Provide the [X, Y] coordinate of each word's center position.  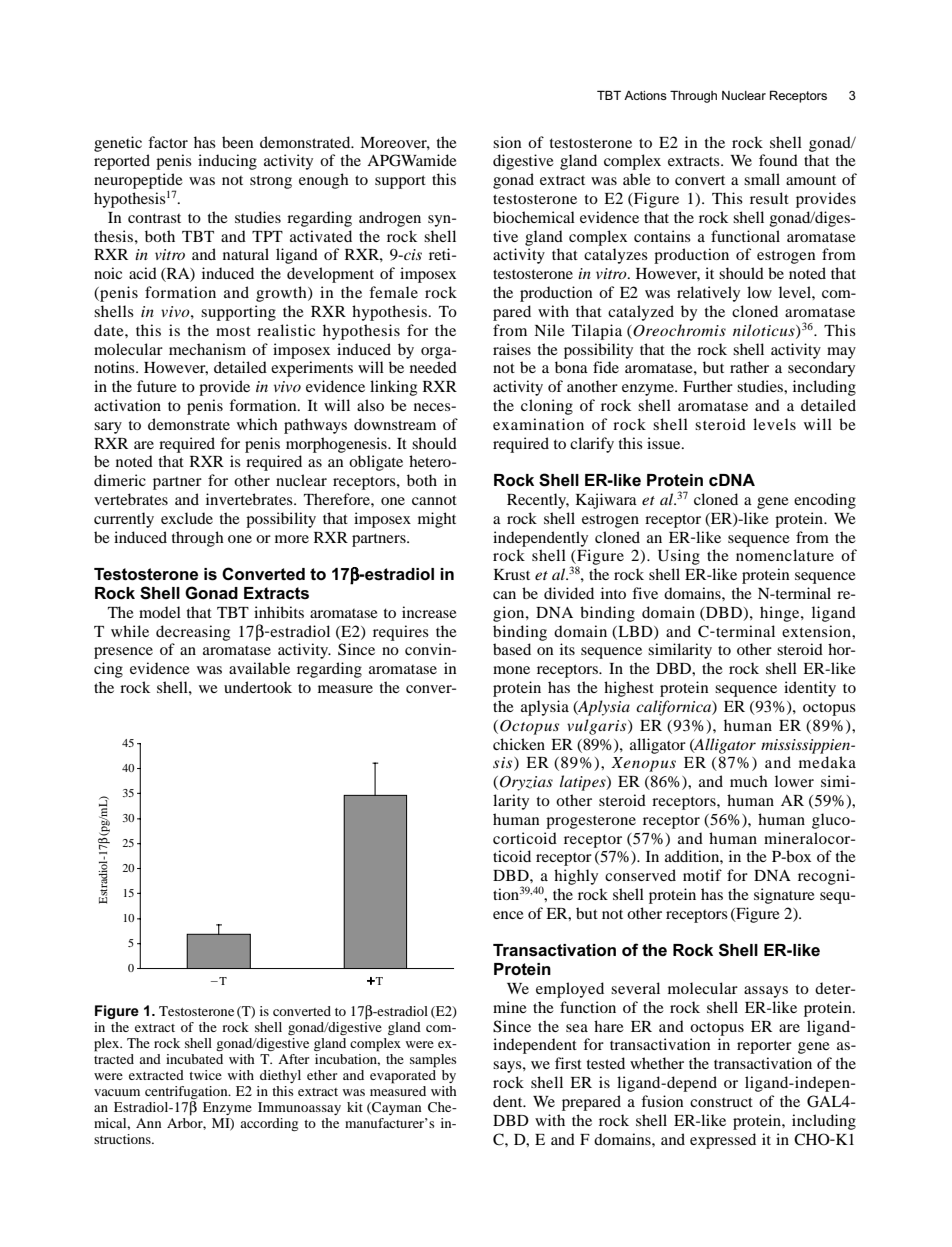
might [437, 520]
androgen [390, 219]
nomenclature [785, 555]
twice [205, 1075]
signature [784, 896]
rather [749, 367]
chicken [519, 744]
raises [512, 349]
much [749, 781]
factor [168, 142]
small [762, 179]
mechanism [207, 349]
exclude [187, 518]
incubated [194, 1059]
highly [576, 877]
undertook [258, 687]
